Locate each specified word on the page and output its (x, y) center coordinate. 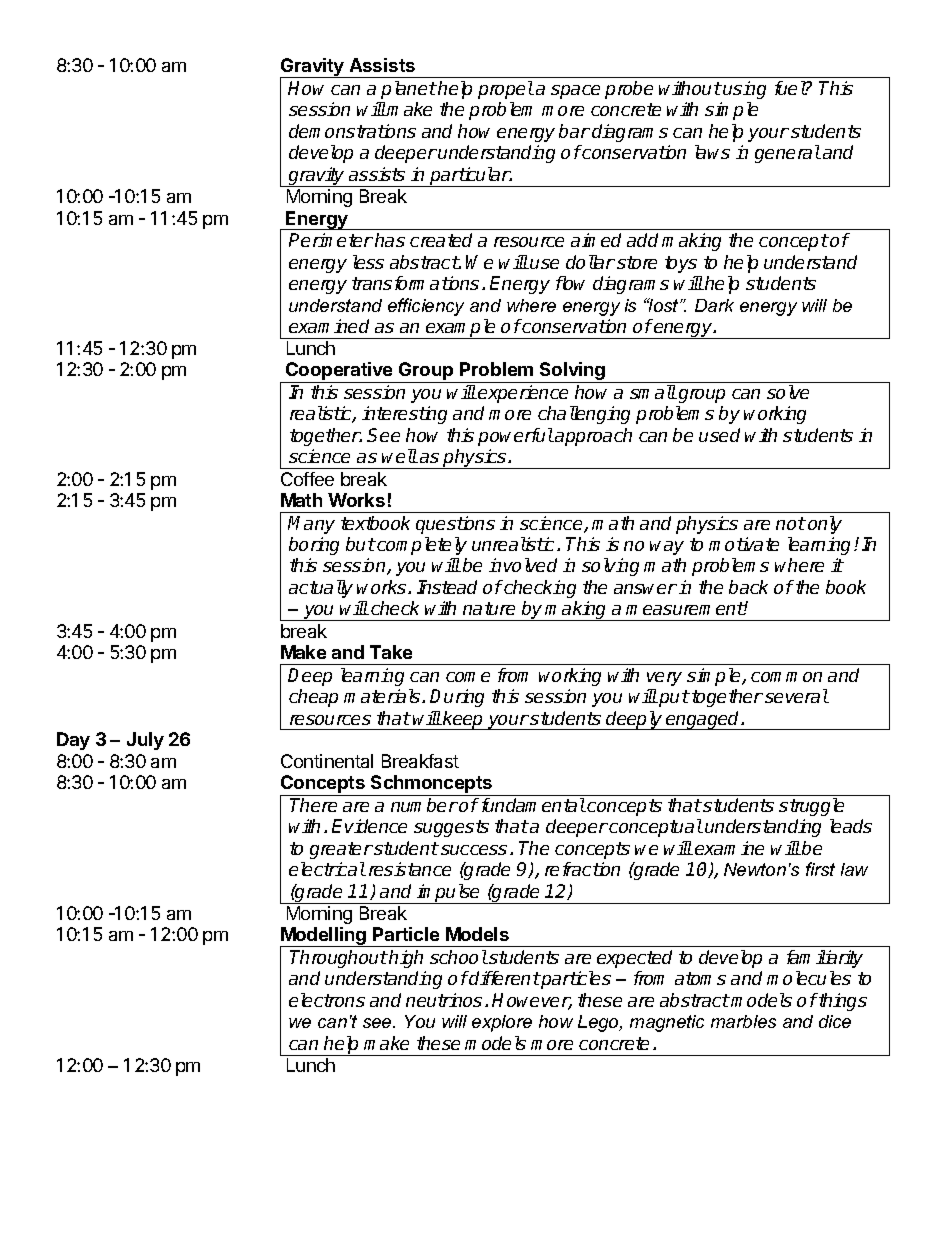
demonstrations (352, 131)
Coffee (307, 479)
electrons (327, 1000)
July (145, 741)
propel (506, 90)
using (744, 90)
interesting (404, 415)
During (457, 698)
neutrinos (444, 1000)
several (797, 696)
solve (788, 392)
